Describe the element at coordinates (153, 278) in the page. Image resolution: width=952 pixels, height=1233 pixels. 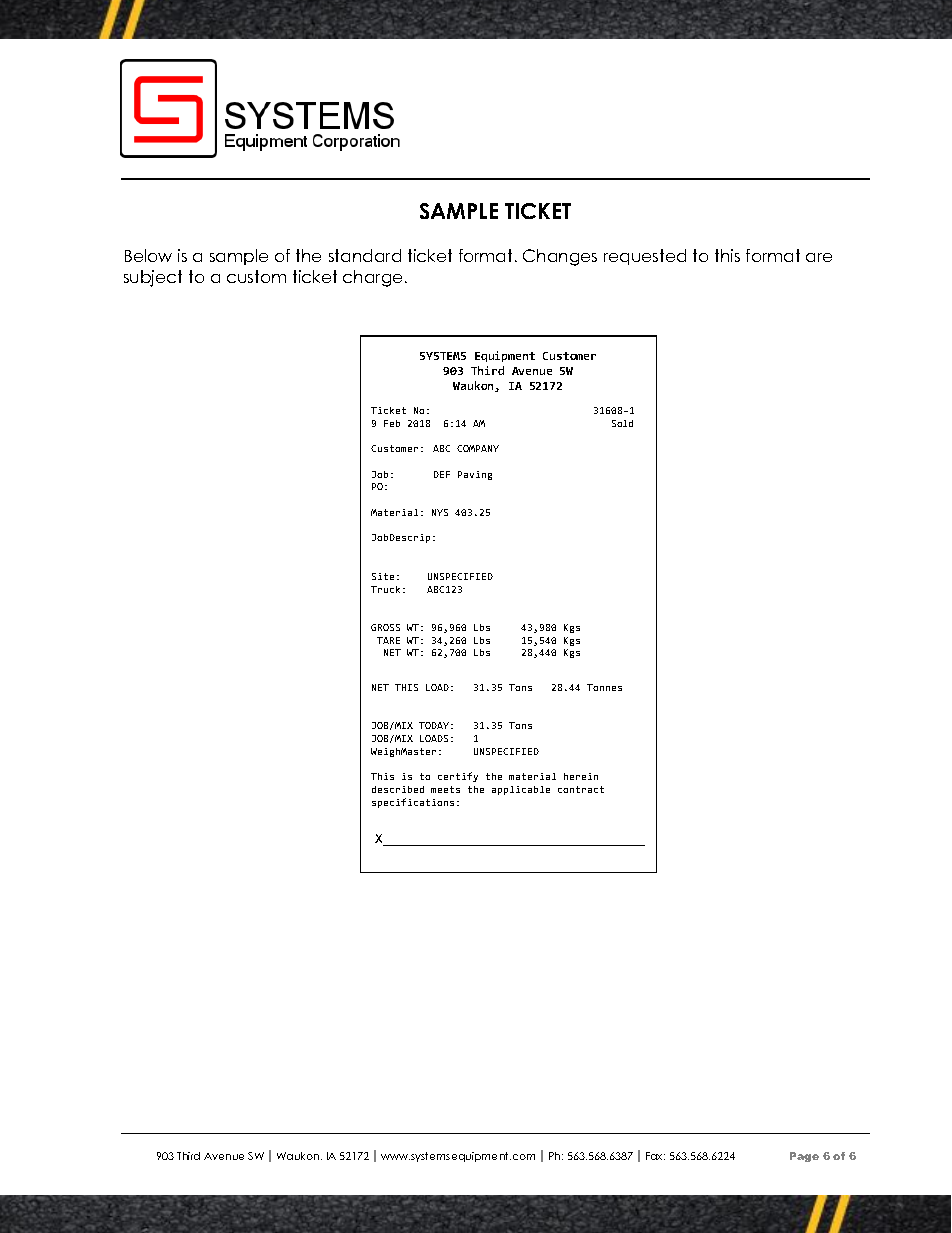
I see `subject` at that location.
